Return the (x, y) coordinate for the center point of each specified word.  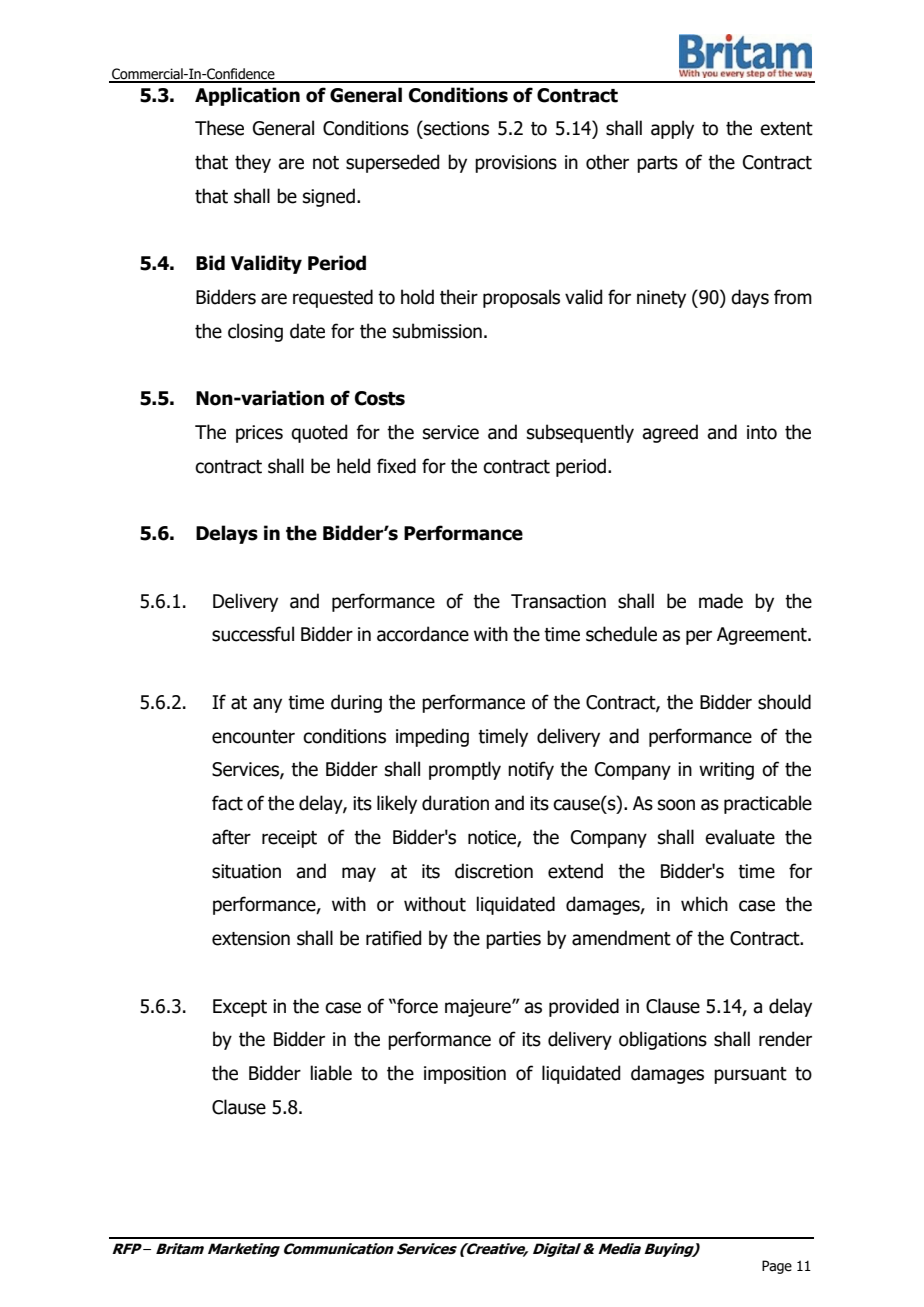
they (253, 163)
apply (672, 129)
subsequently (580, 433)
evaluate (740, 837)
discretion (494, 871)
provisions (516, 164)
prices (259, 434)
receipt (289, 839)
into (762, 432)
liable (331, 1073)
